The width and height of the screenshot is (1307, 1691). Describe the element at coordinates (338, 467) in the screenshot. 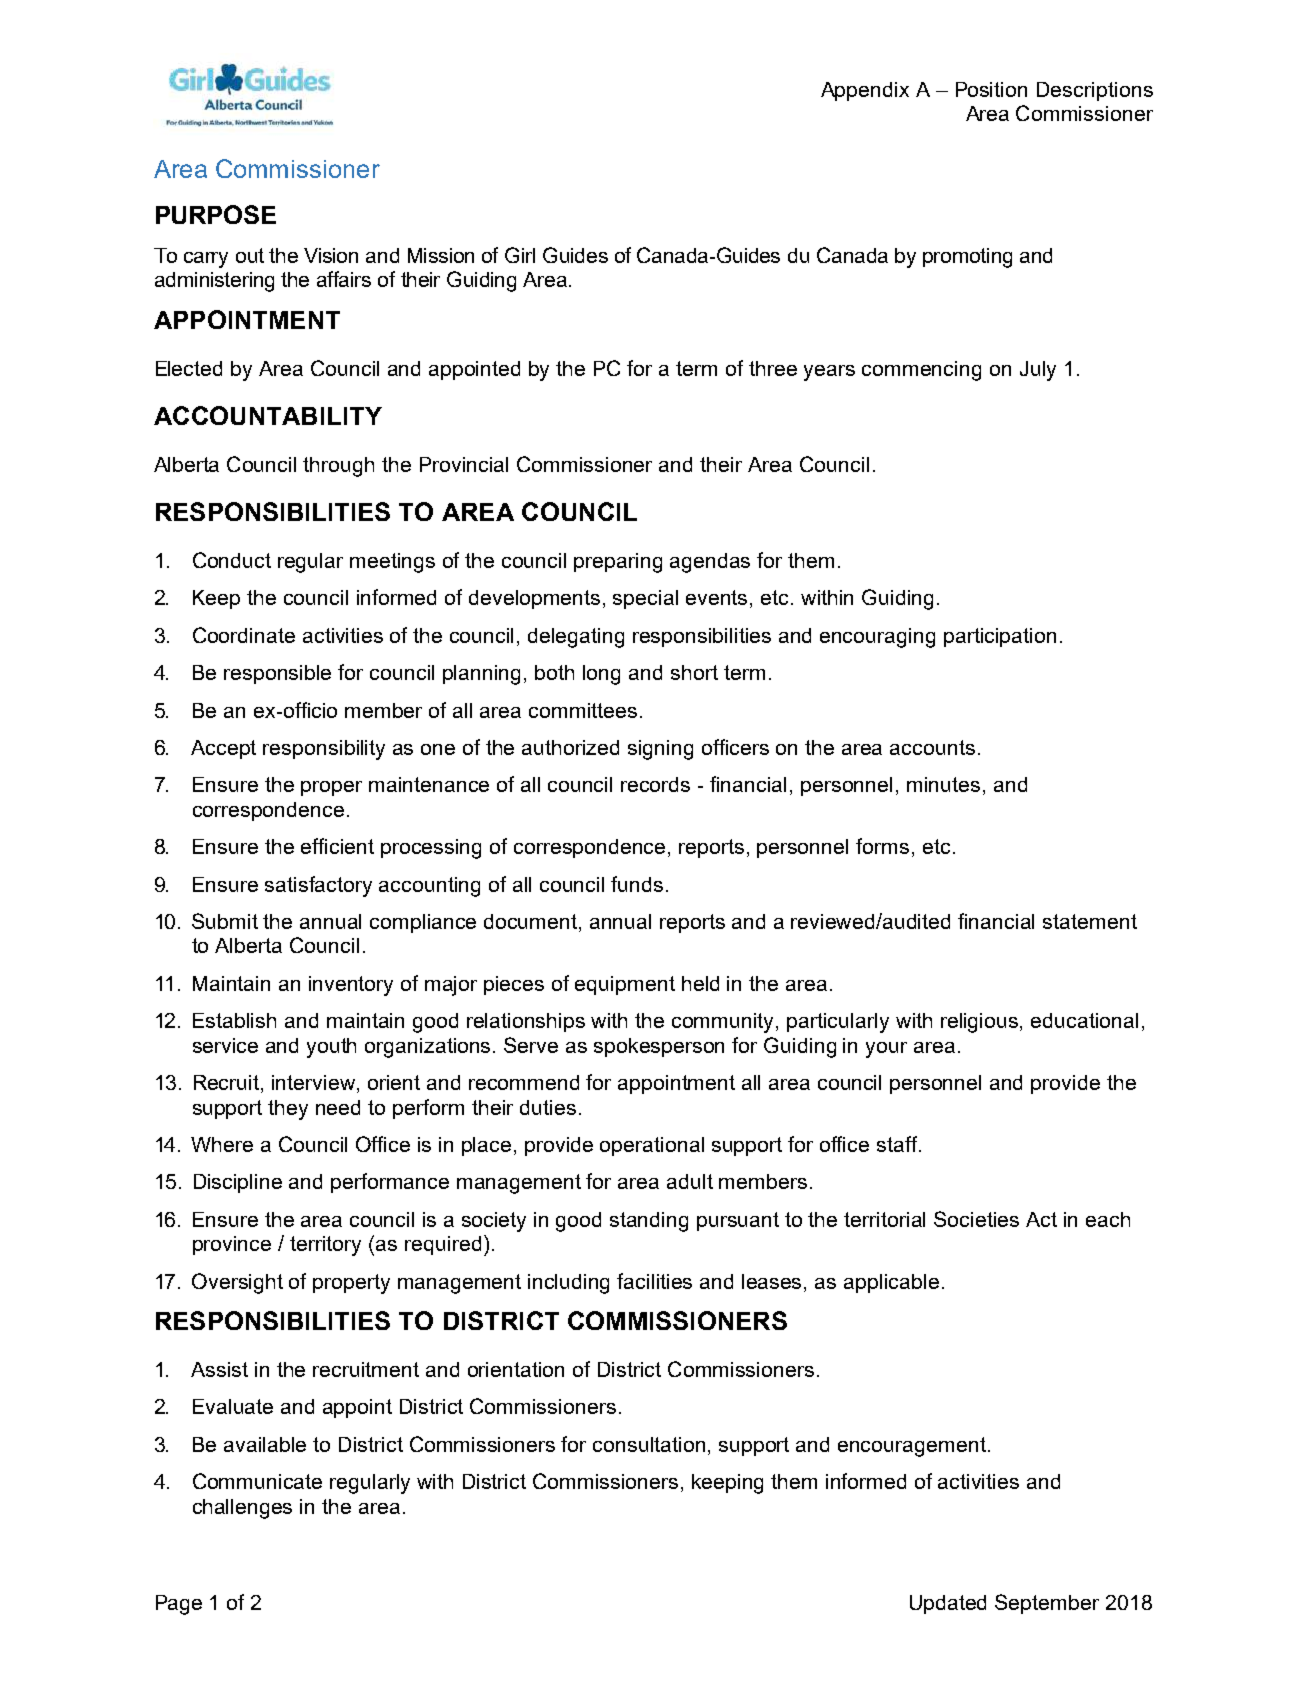

I see `through` at that location.
